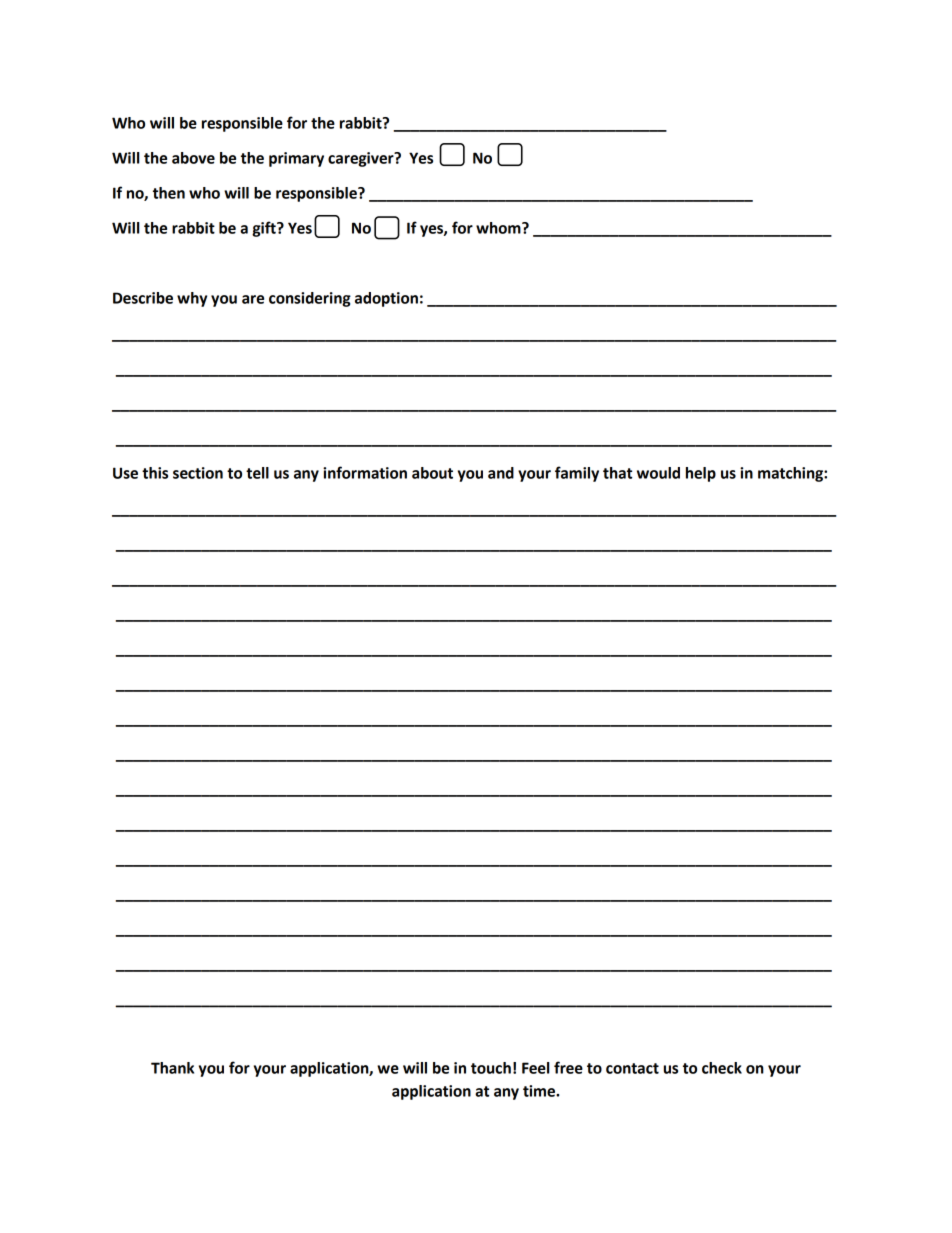 This screenshot has width=952, height=1233. I want to click on help, so click(701, 474).
